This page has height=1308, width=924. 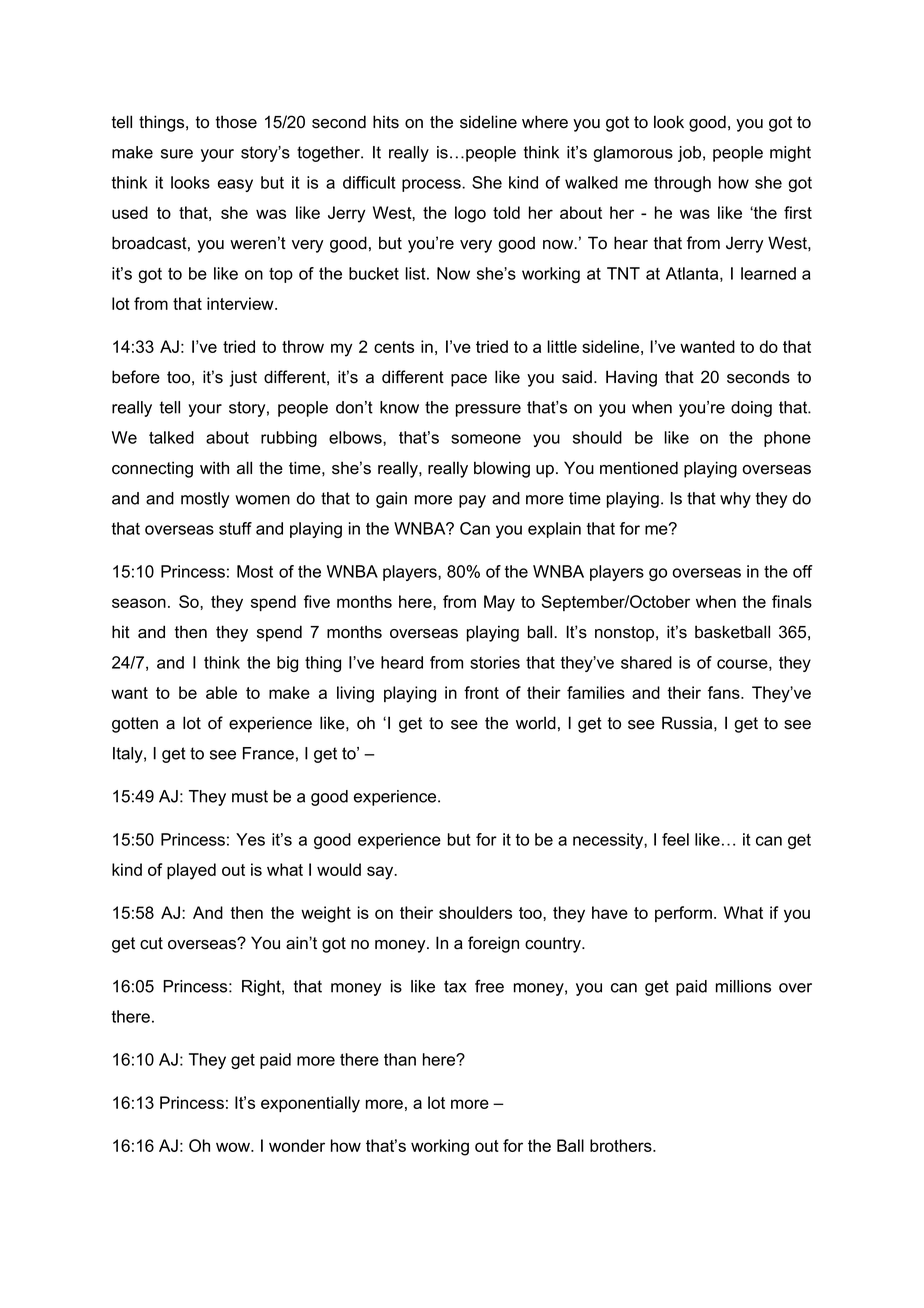 What do you see at coordinates (682, 184) in the page?
I see `through` at bounding box center [682, 184].
